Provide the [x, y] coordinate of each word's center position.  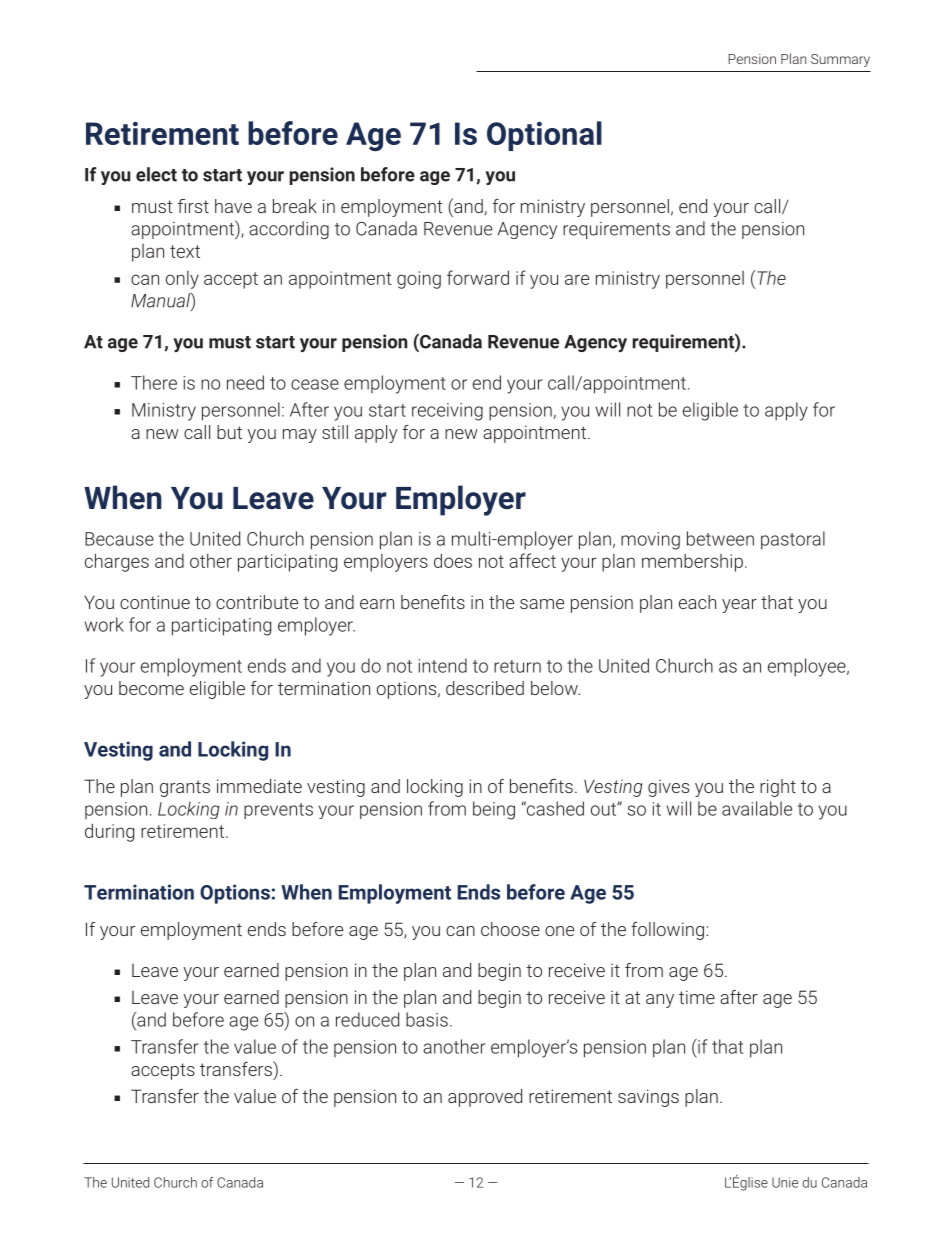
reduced [367, 1019]
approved [485, 1098]
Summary [840, 60]
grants [185, 788]
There [154, 382]
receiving [447, 412]
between [720, 538]
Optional [544, 136]
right [778, 788]
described [485, 688]
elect [156, 174]
